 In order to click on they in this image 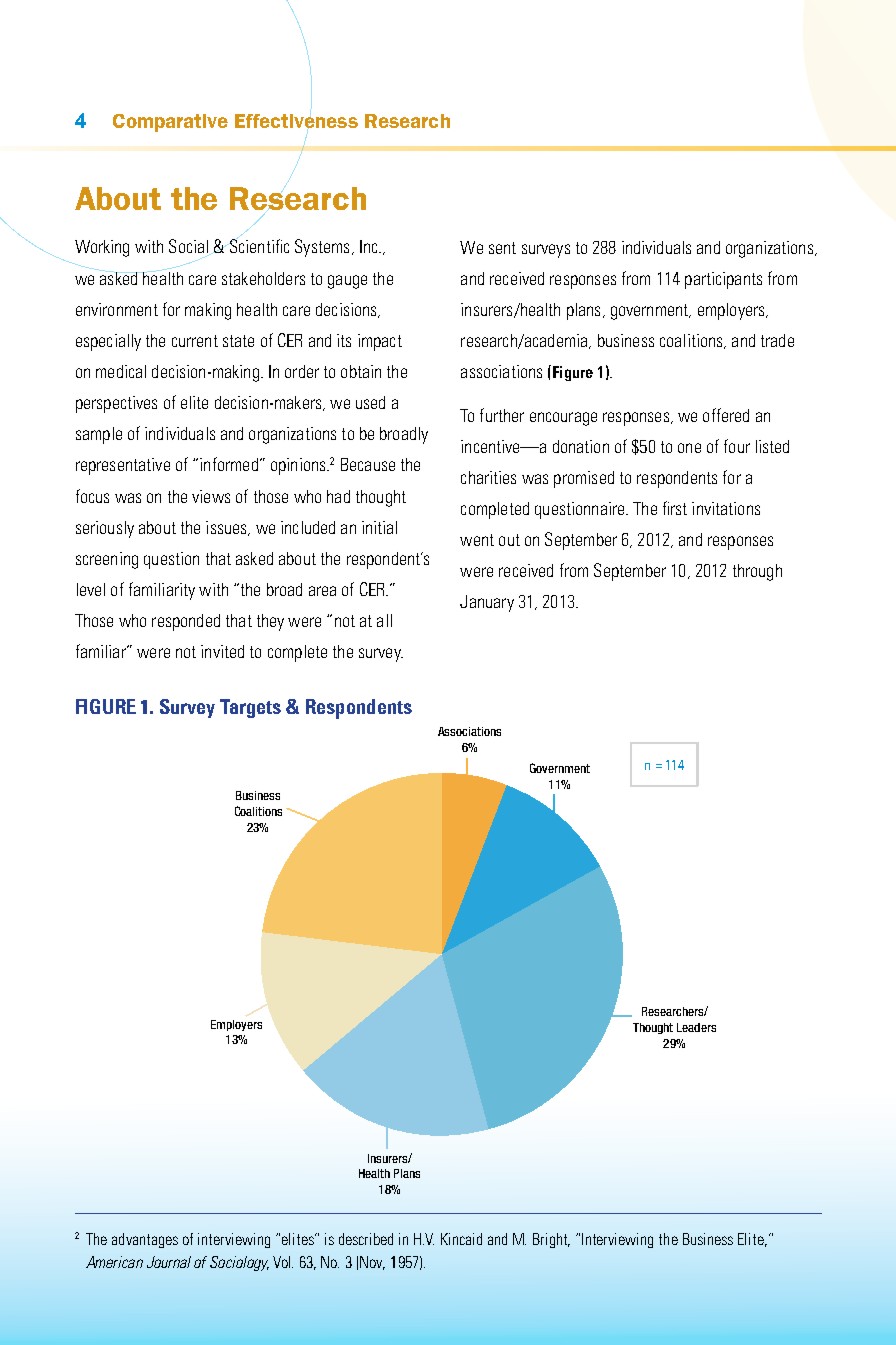, I will do `click(270, 622)`.
